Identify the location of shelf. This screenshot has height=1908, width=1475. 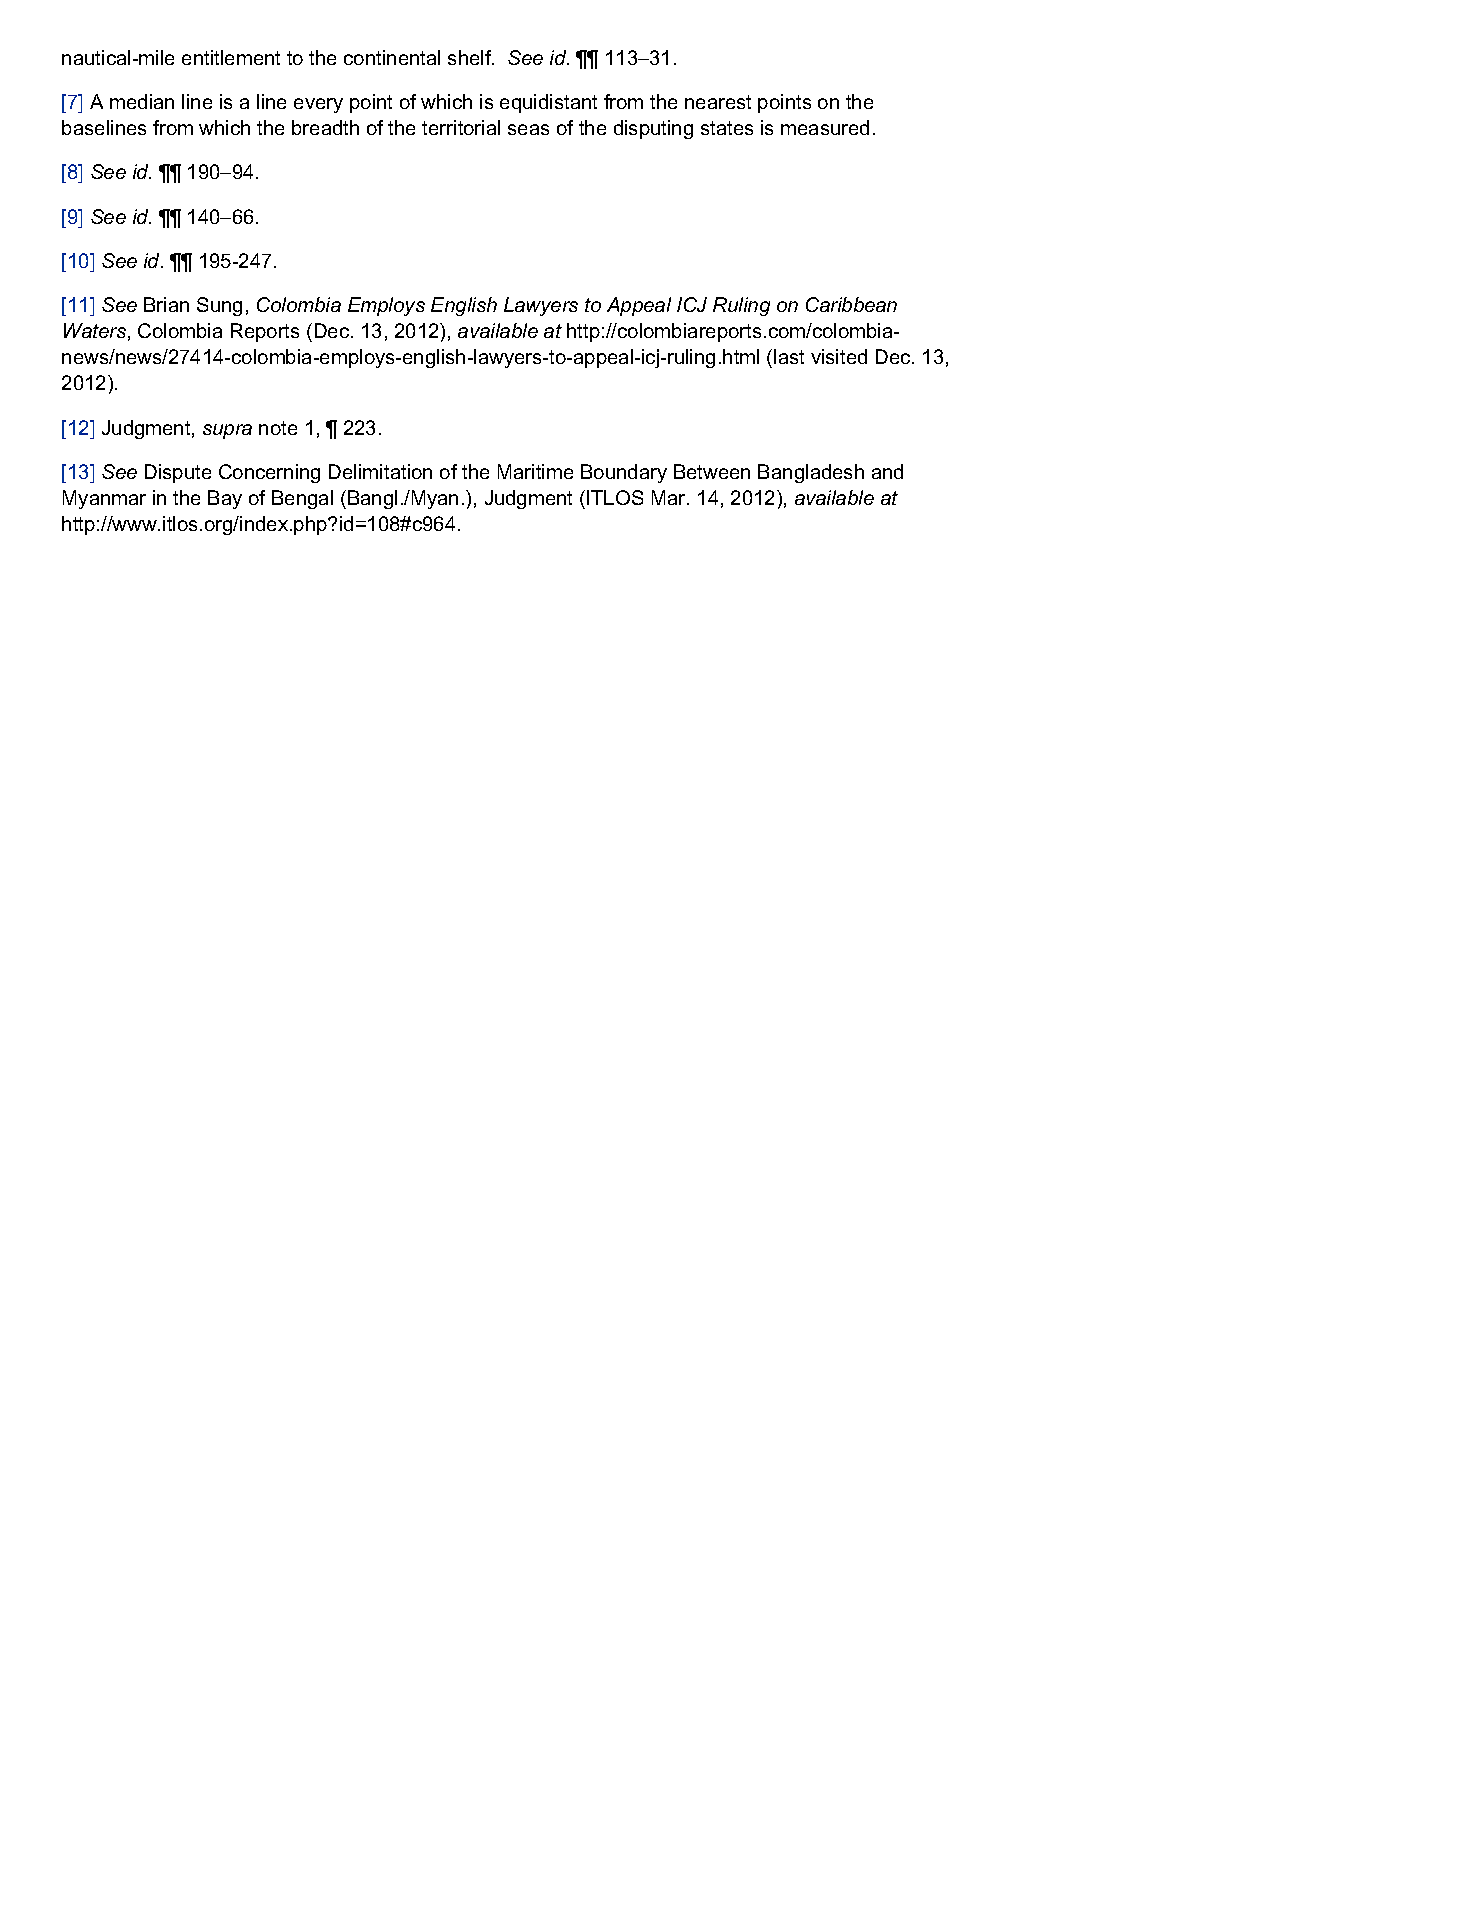
(471, 57).
